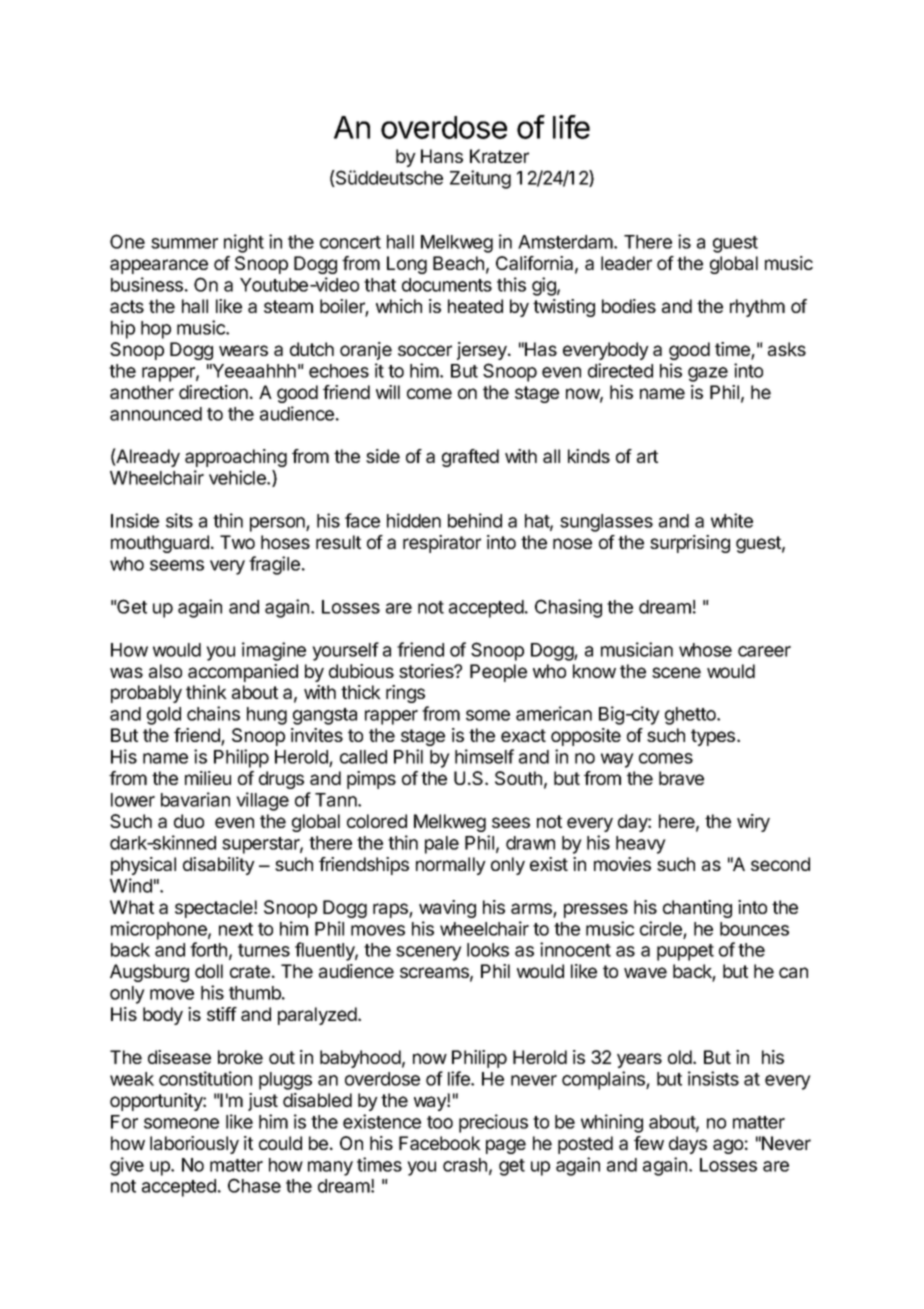 This screenshot has width=924, height=1309. I want to click on behind, so click(475, 520).
